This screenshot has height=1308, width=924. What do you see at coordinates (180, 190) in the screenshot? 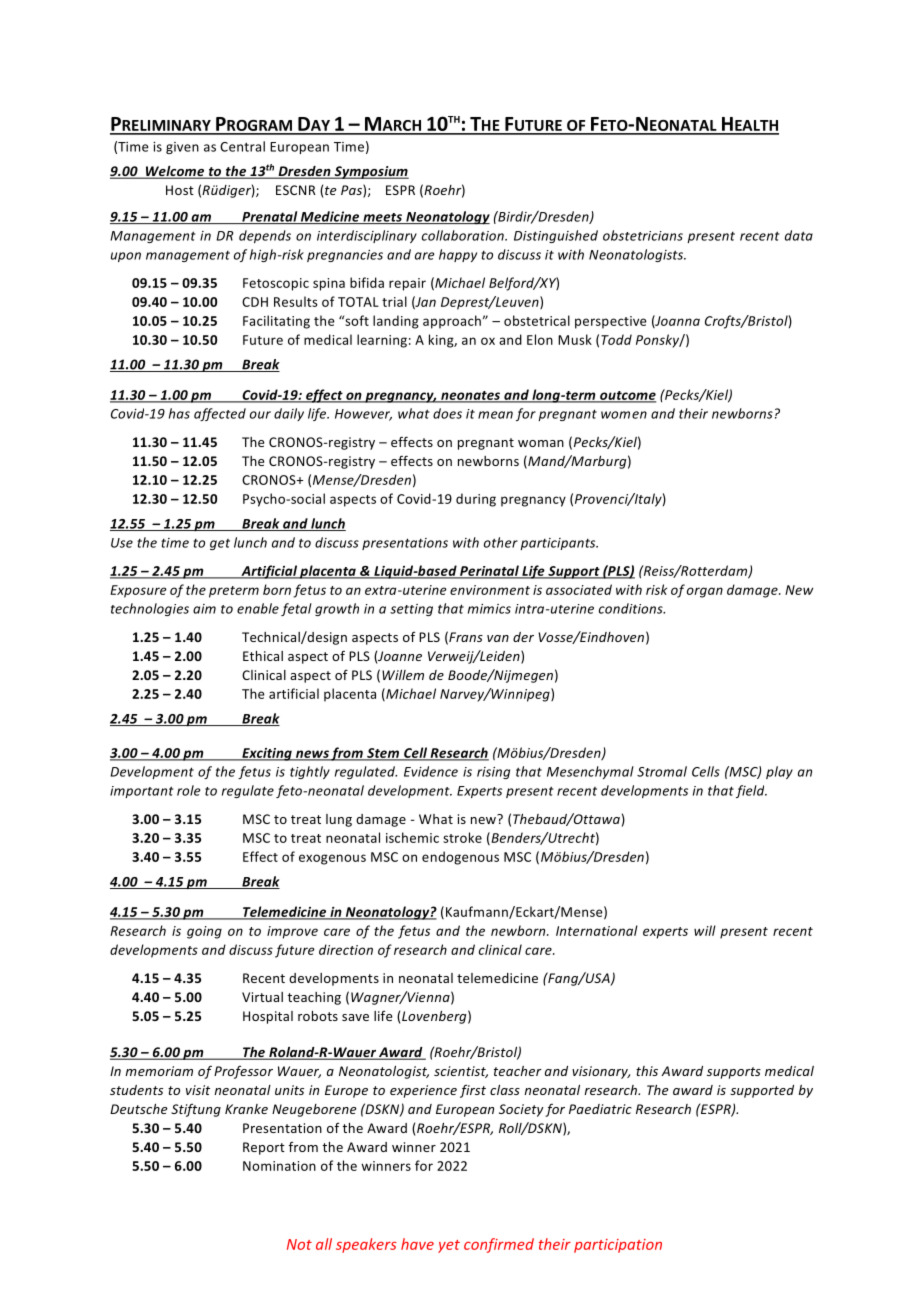
I see `Host` at bounding box center [180, 190].
